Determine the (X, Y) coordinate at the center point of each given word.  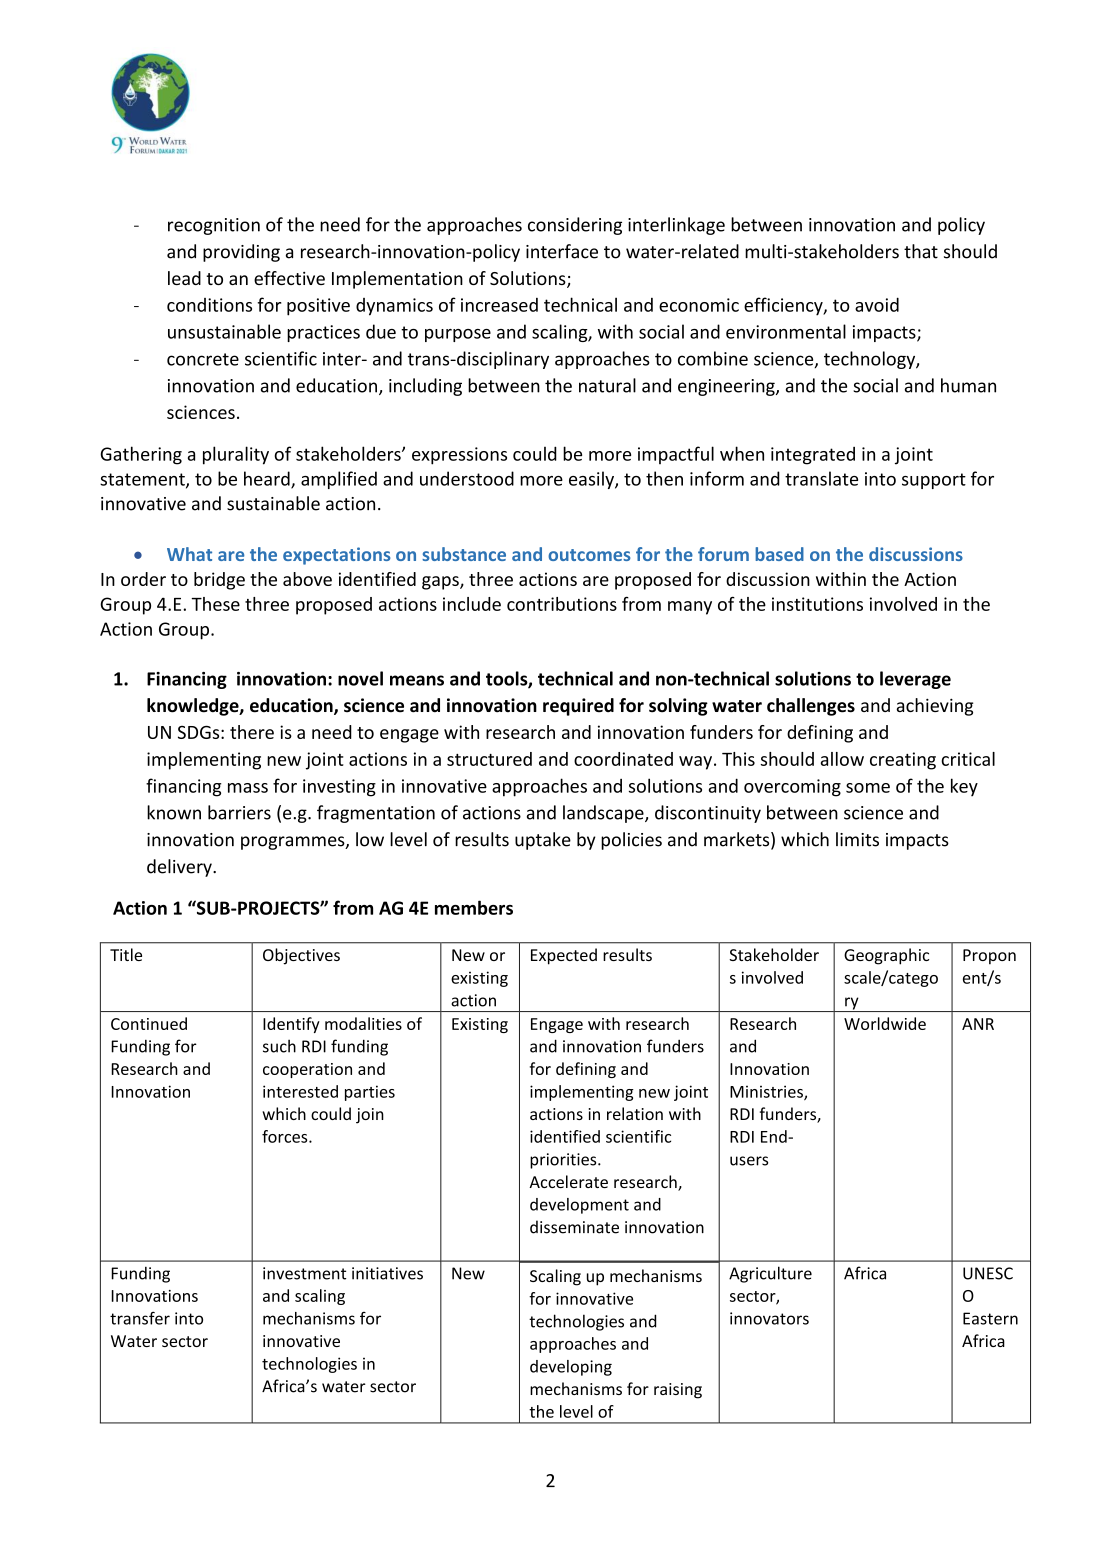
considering (575, 226)
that (921, 251)
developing (571, 1368)
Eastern (990, 1318)
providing (241, 253)
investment (304, 1273)
